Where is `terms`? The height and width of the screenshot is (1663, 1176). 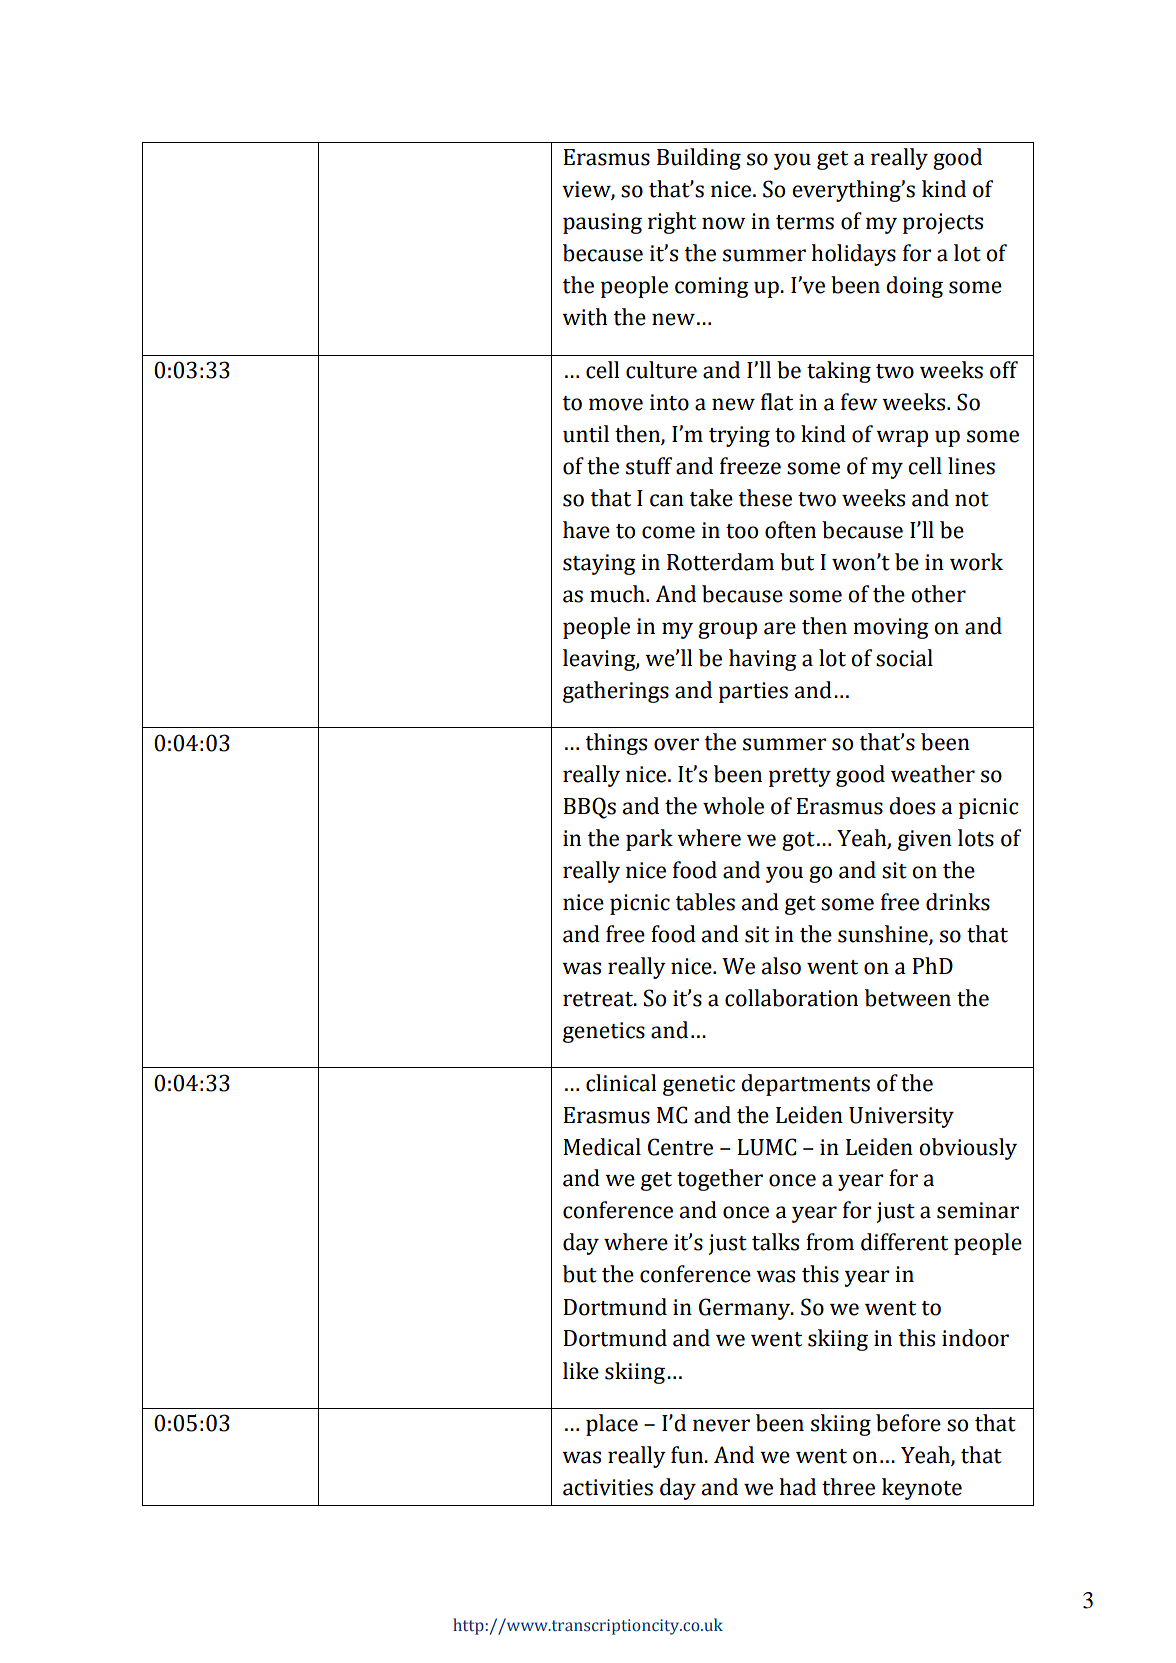 terms is located at coordinates (805, 222).
